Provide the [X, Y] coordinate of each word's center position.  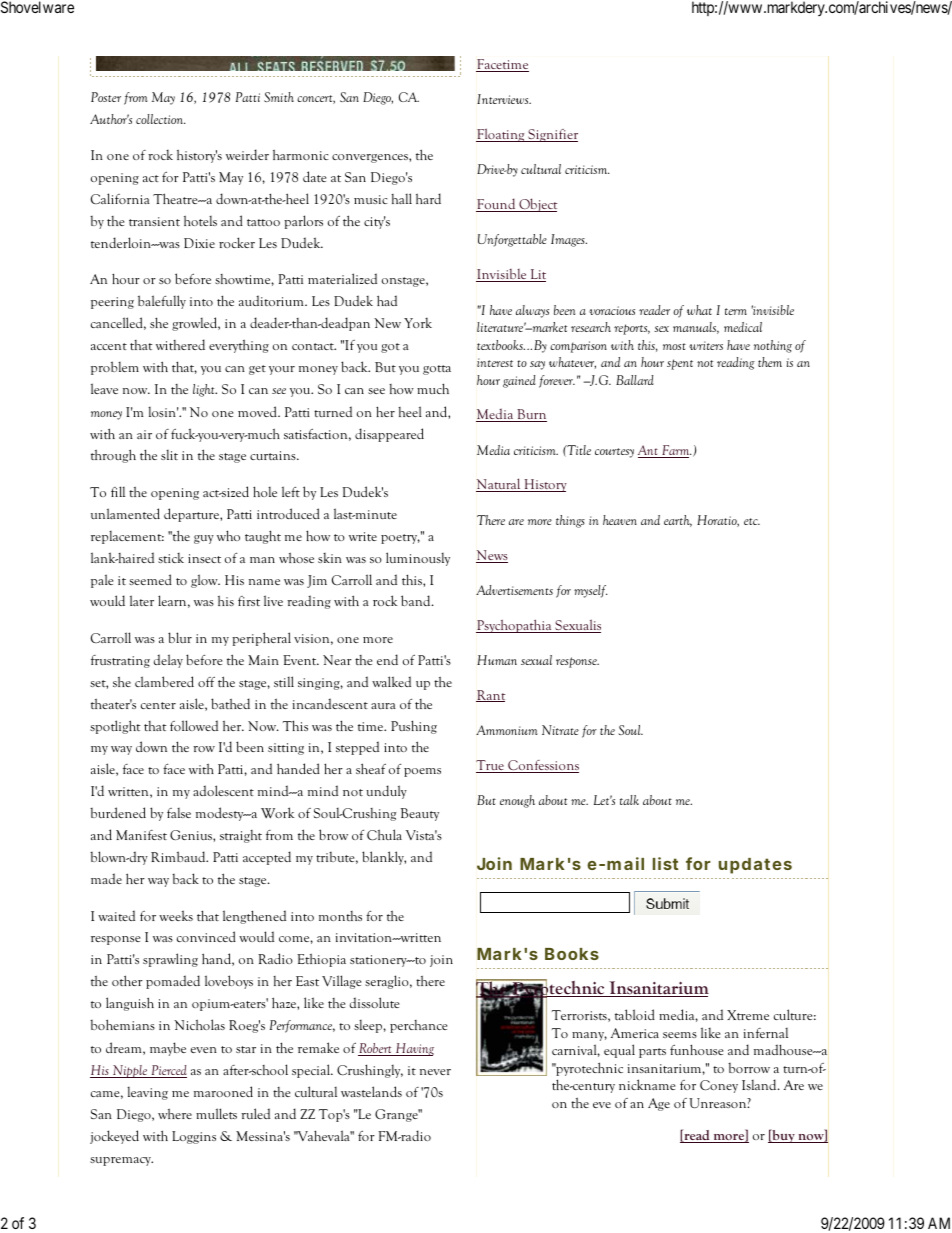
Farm [676, 451]
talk [629, 800]
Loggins [194, 1137]
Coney [719, 1086]
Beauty [420, 814]
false [179, 813]
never [435, 1072]
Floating [501, 135]
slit [169, 455]
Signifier [552, 135]
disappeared [389, 435]
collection [161, 119]
